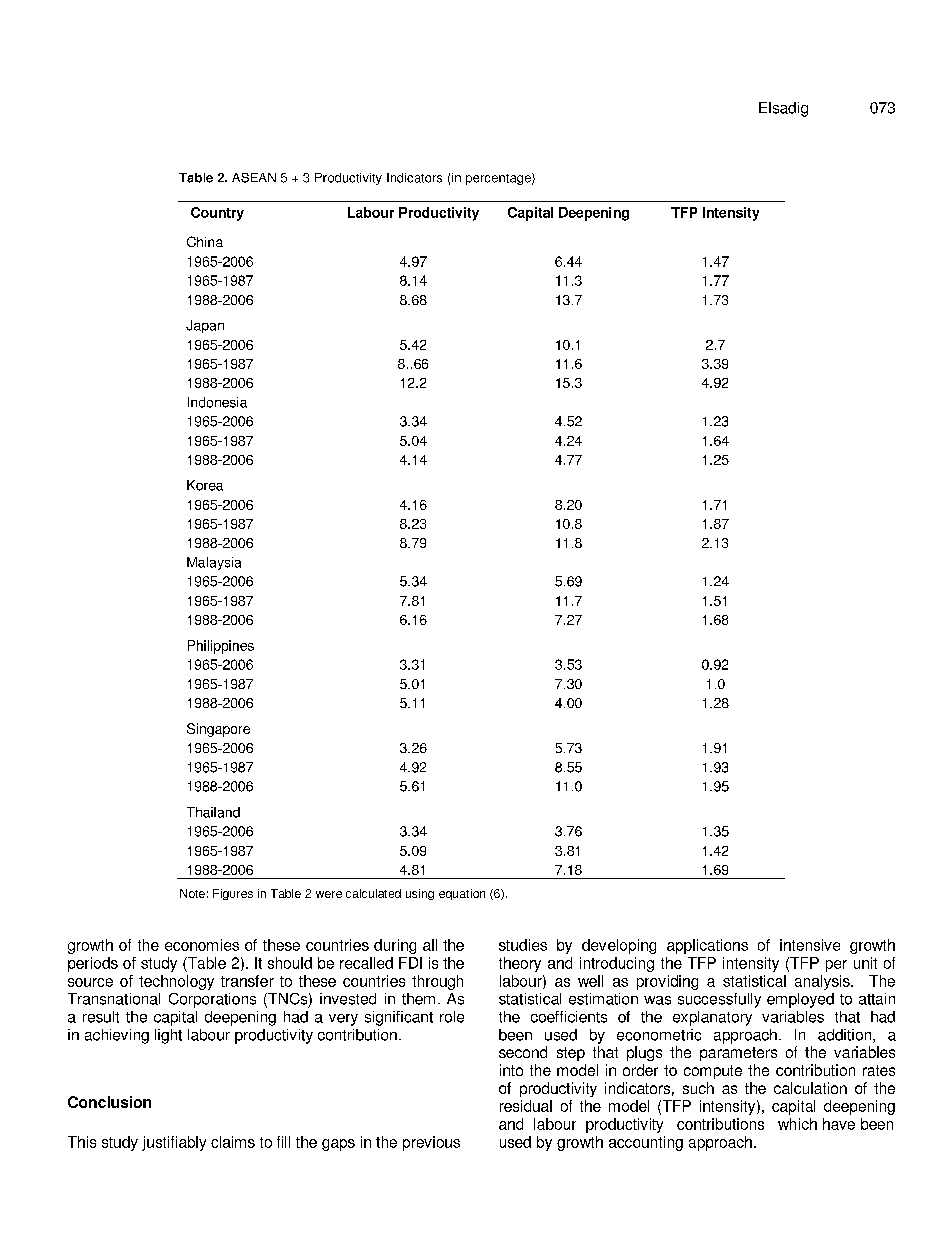  What do you see at coordinates (217, 214) in the screenshot?
I see `Country` at bounding box center [217, 214].
